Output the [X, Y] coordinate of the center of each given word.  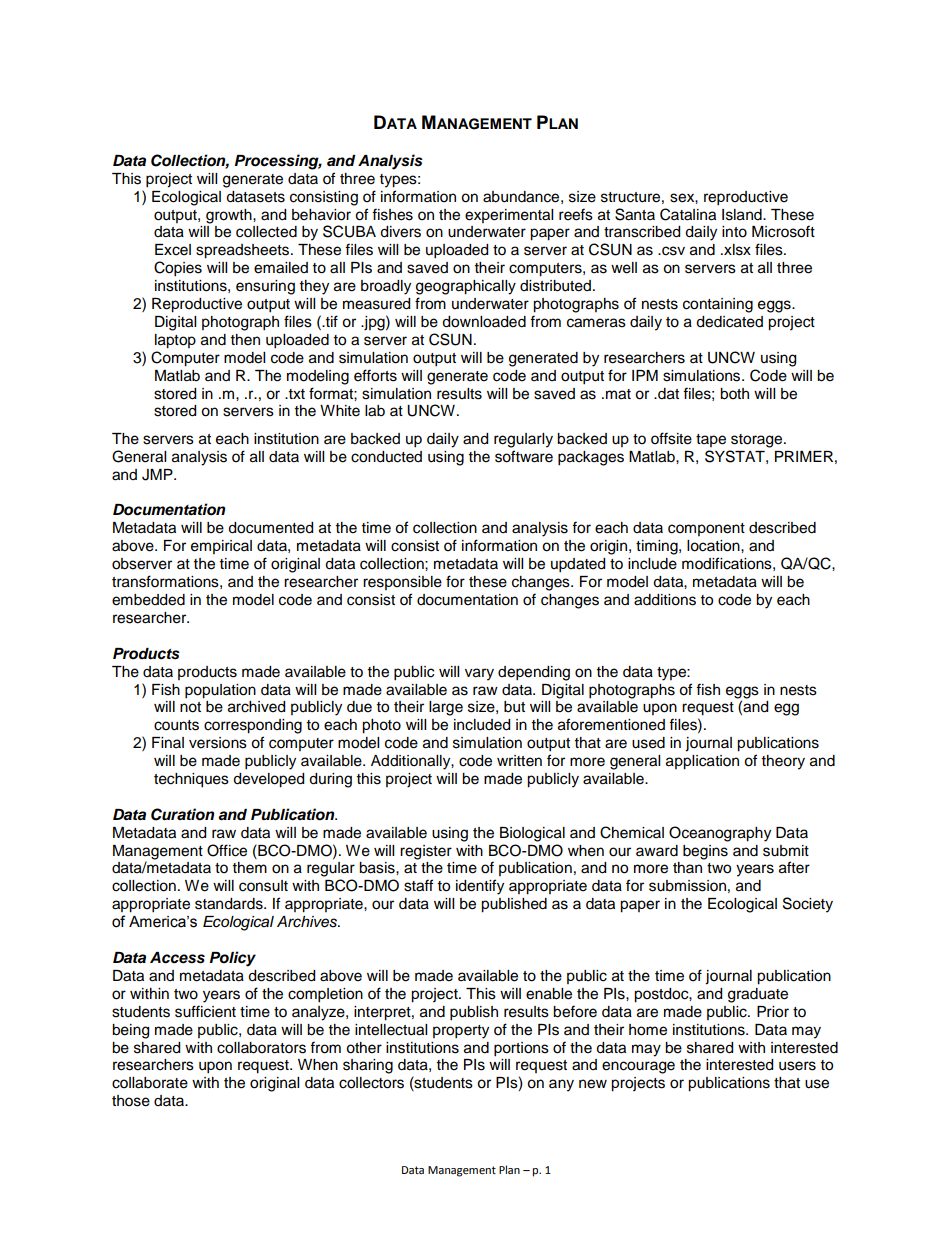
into [734, 232]
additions [665, 600]
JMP [158, 475]
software [524, 456]
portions [521, 1049]
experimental [509, 216]
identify [480, 887]
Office [227, 850]
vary [479, 674]
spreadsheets [242, 251]
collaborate [150, 1083]
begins [705, 852]
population [220, 691]
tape [711, 440]
